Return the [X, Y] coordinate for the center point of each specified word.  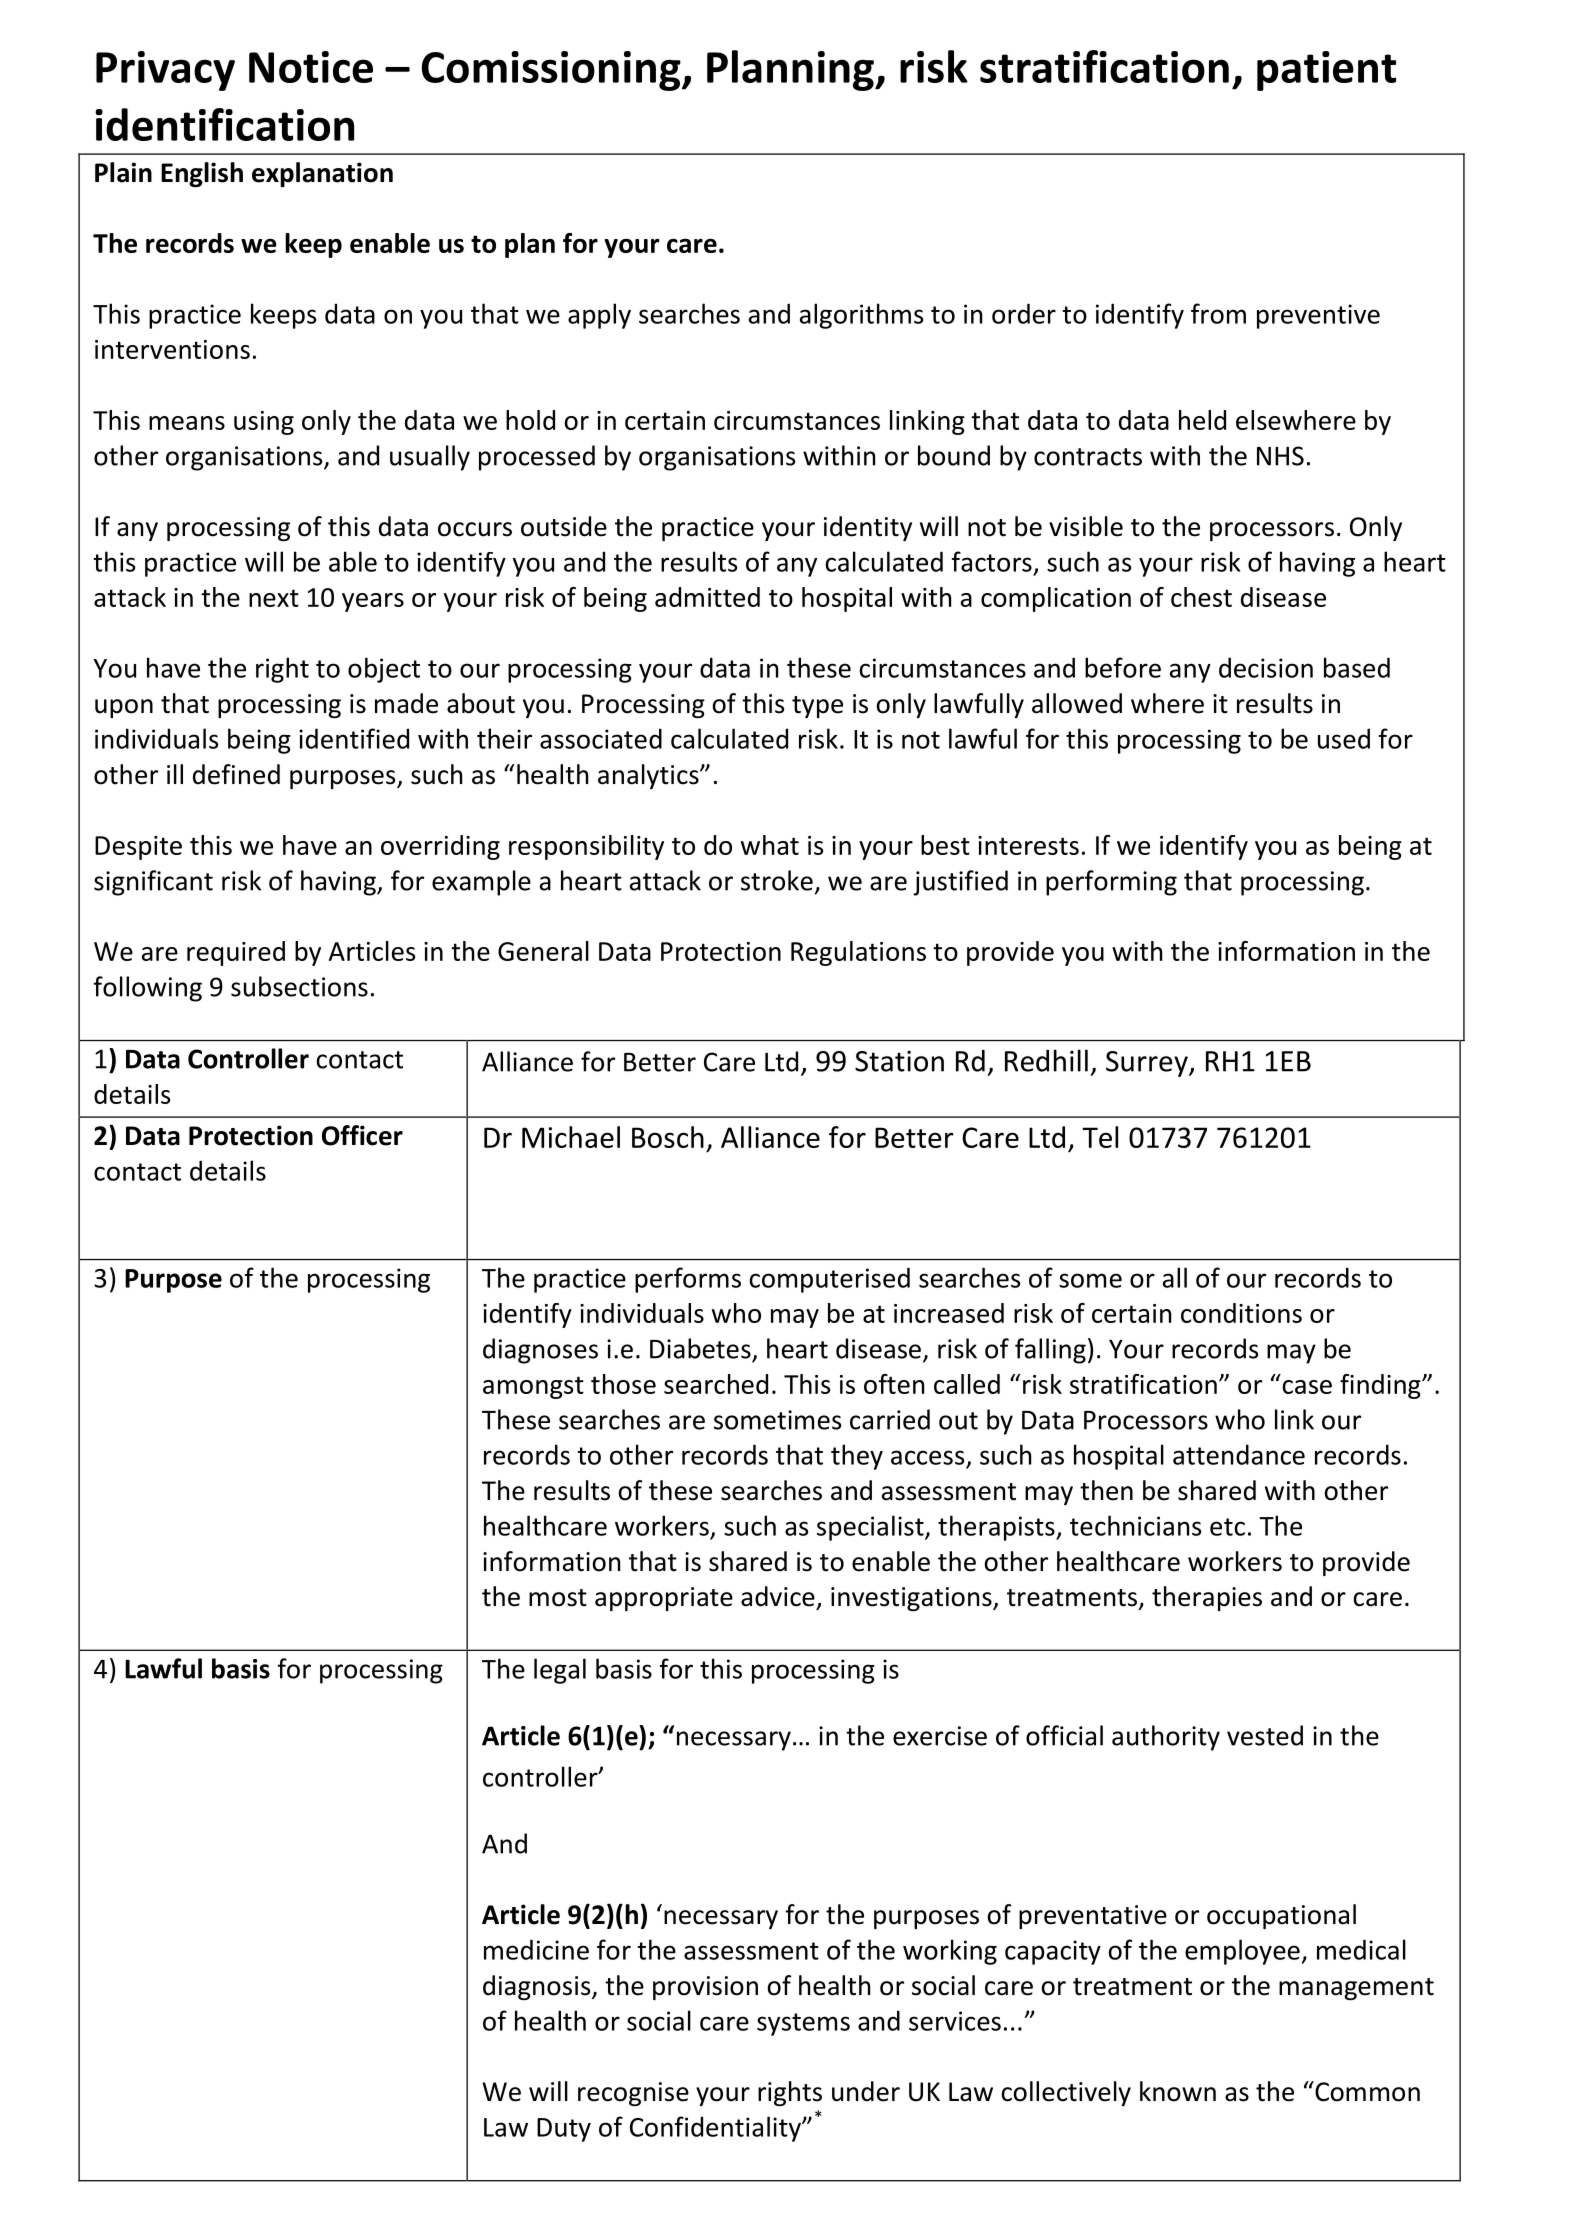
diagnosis [538, 1987]
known [1178, 2091]
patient [1326, 71]
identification [224, 124]
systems [803, 2024]
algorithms [861, 316]
